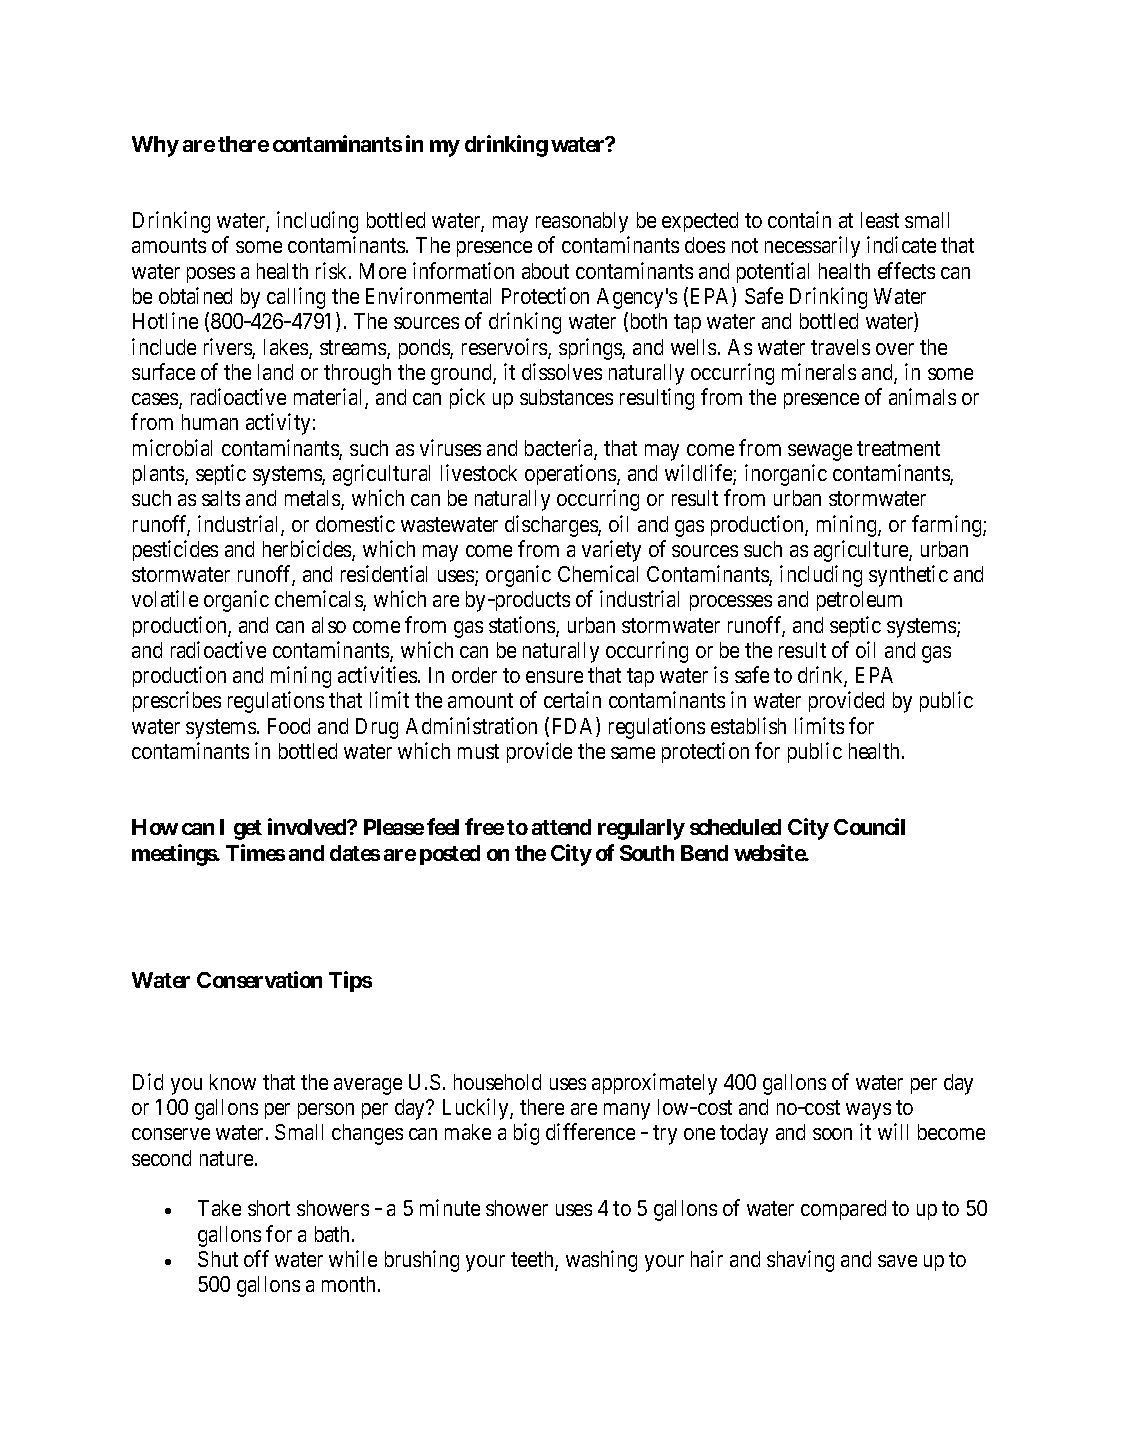 This screenshot has width=1121, height=1451. What do you see at coordinates (575, 727) in the screenshot?
I see `FDA` at bounding box center [575, 727].
